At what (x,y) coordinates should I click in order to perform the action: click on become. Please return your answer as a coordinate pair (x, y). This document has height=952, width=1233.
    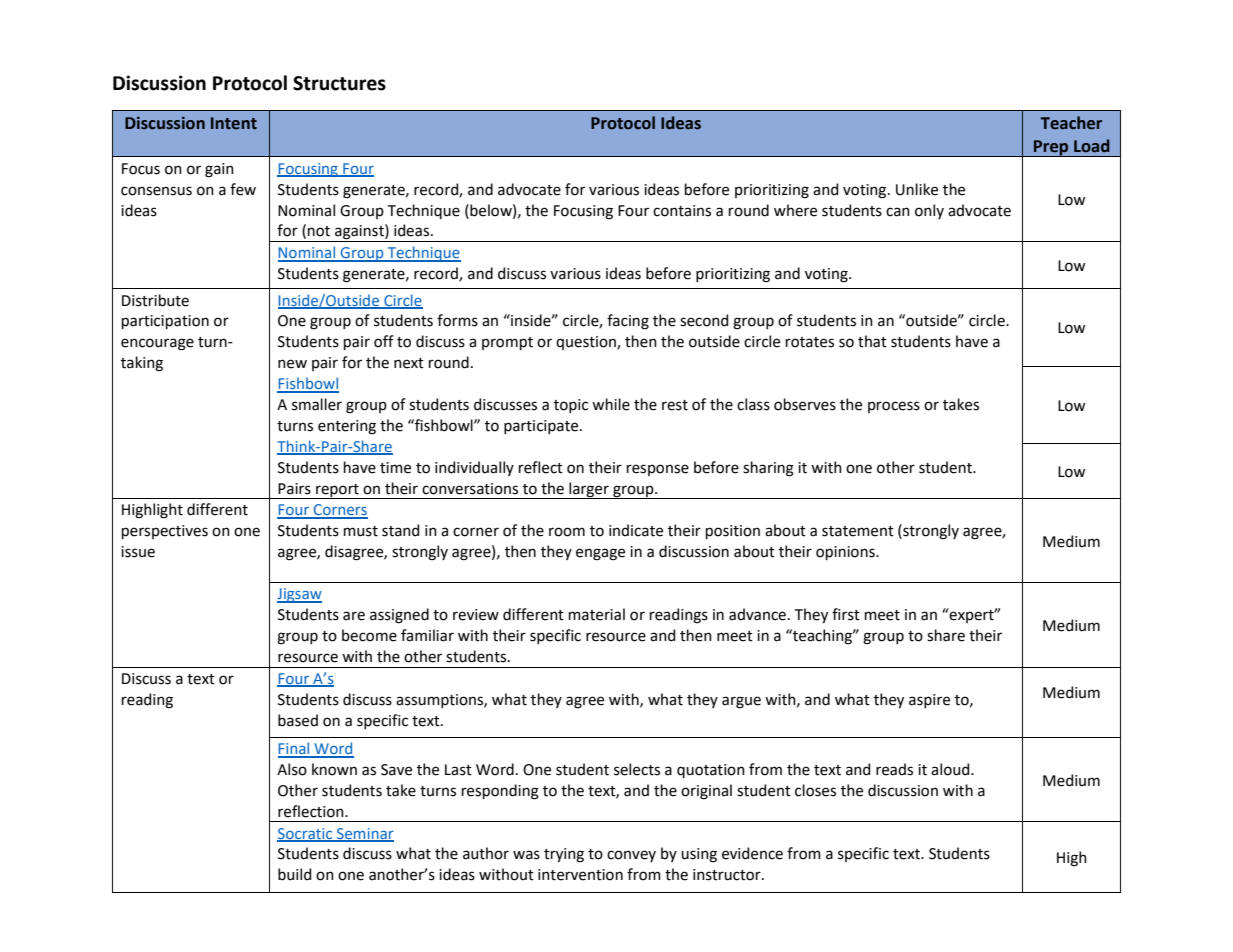
    Looking at the image, I should click on (369, 635).
